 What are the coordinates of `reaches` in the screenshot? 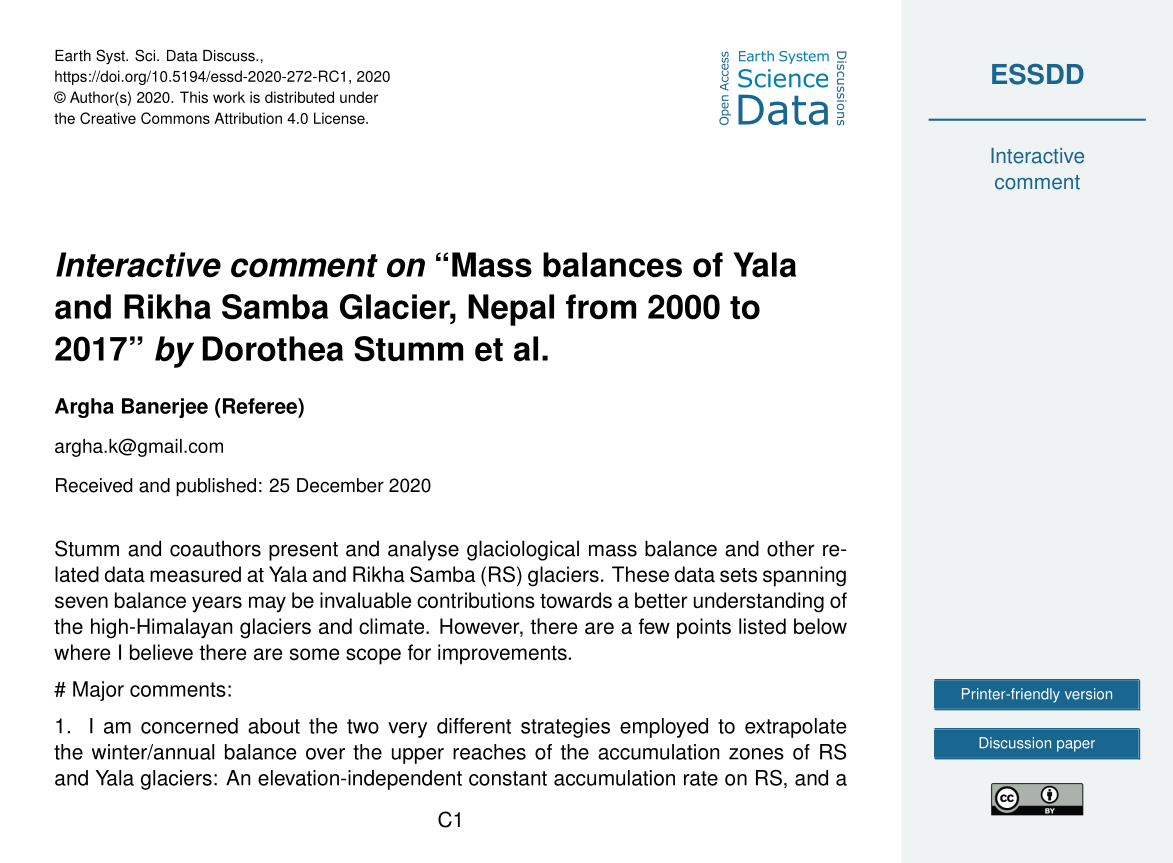 It's located at (489, 752).
